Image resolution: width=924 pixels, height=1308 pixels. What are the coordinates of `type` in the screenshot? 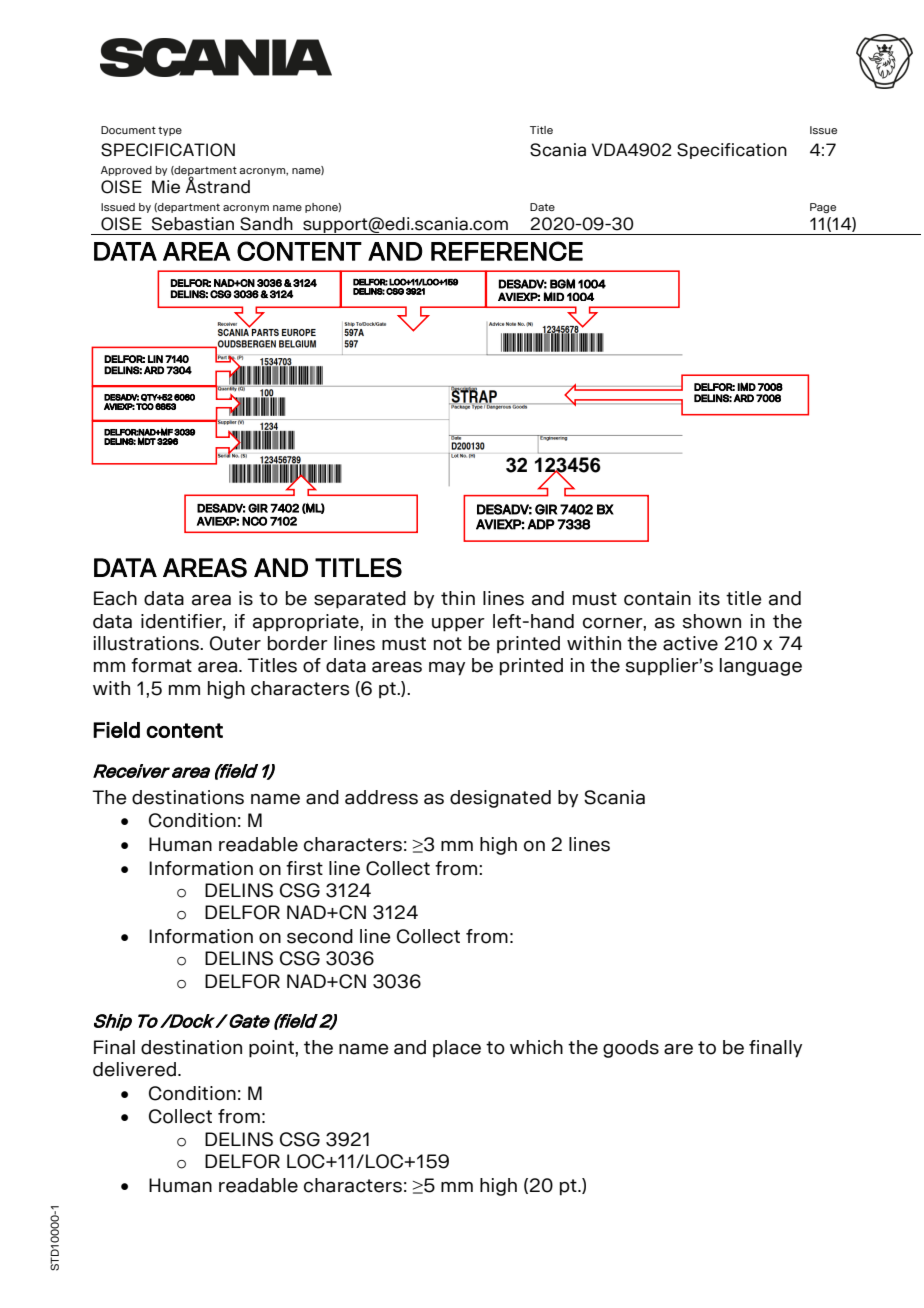 It's located at (170, 131).
